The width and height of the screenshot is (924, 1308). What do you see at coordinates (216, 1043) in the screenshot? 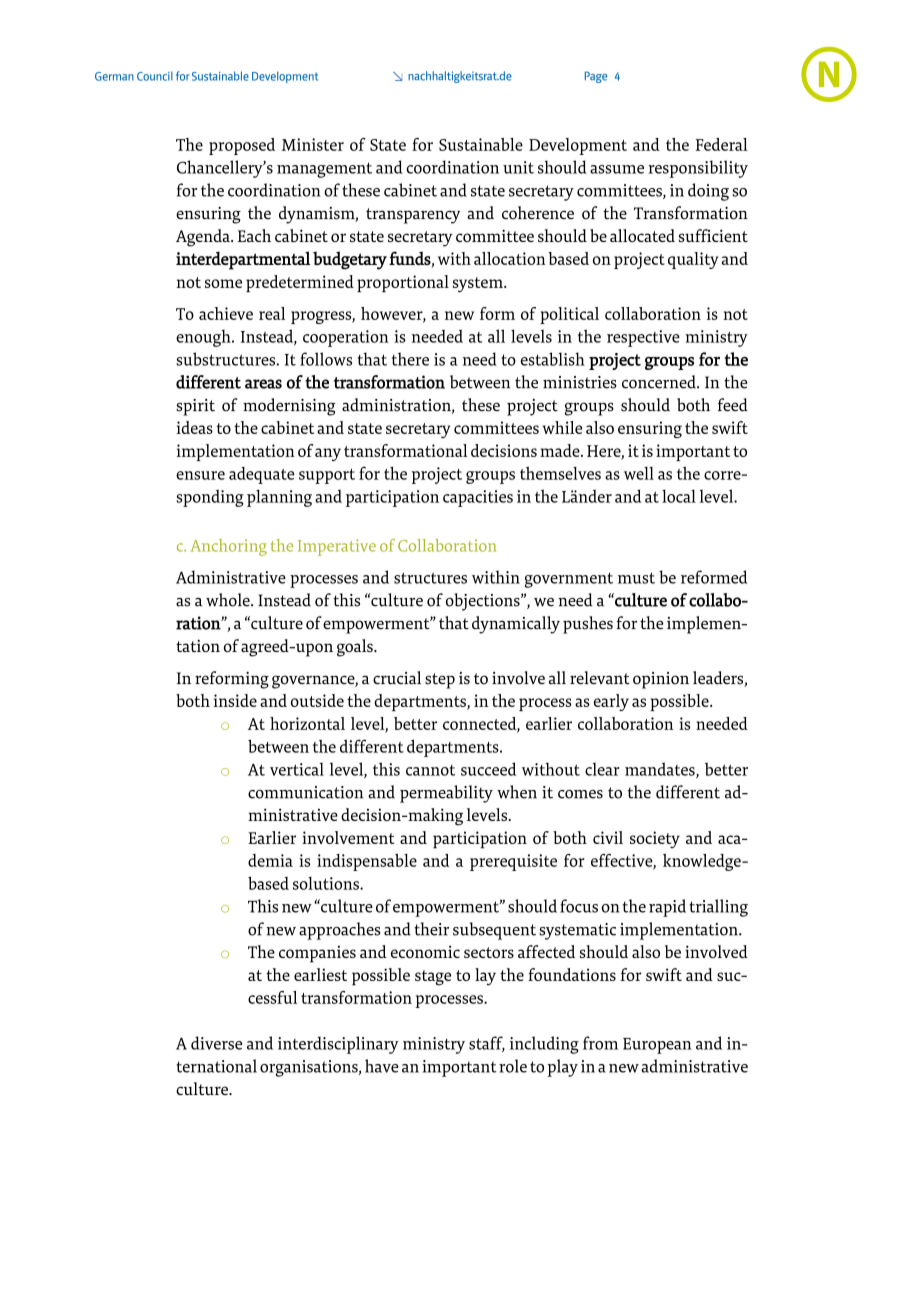
I see `diverse` at bounding box center [216, 1043].
